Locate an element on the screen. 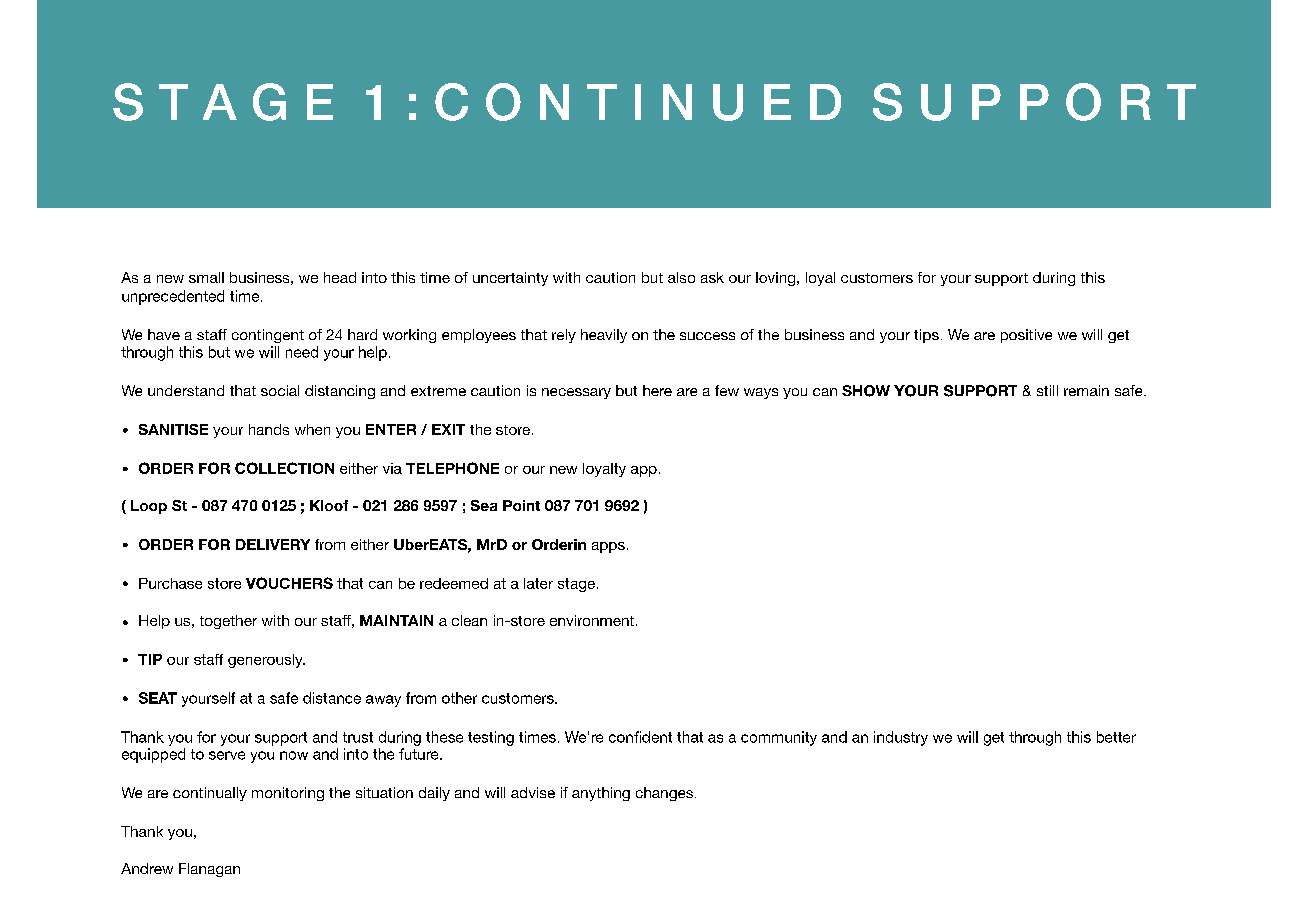 This screenshot has width=1308, height=924. anything is located at coordinates (601, 794).
